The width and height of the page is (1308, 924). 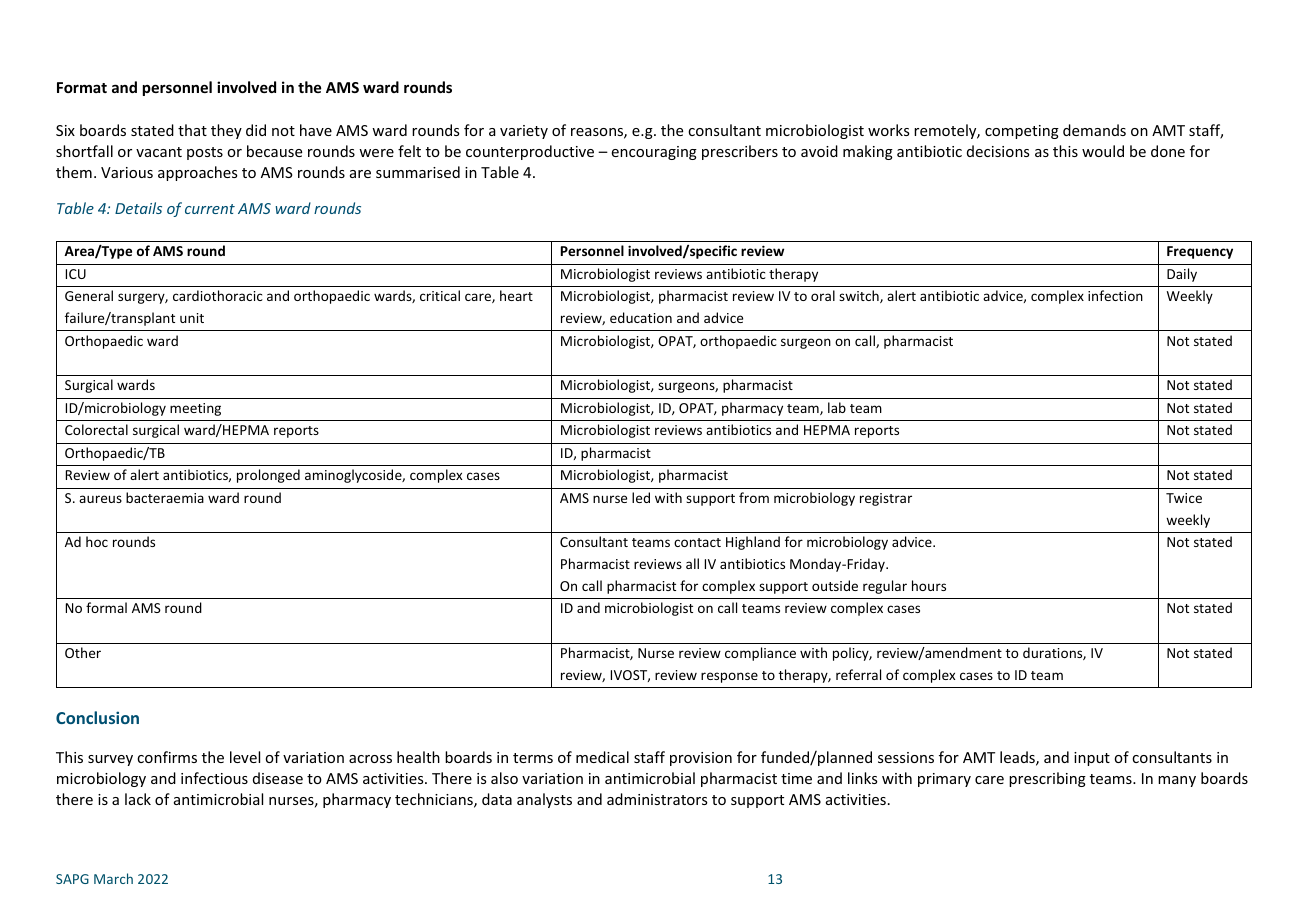 I want to click on lab, so click(x=837, y=407).
